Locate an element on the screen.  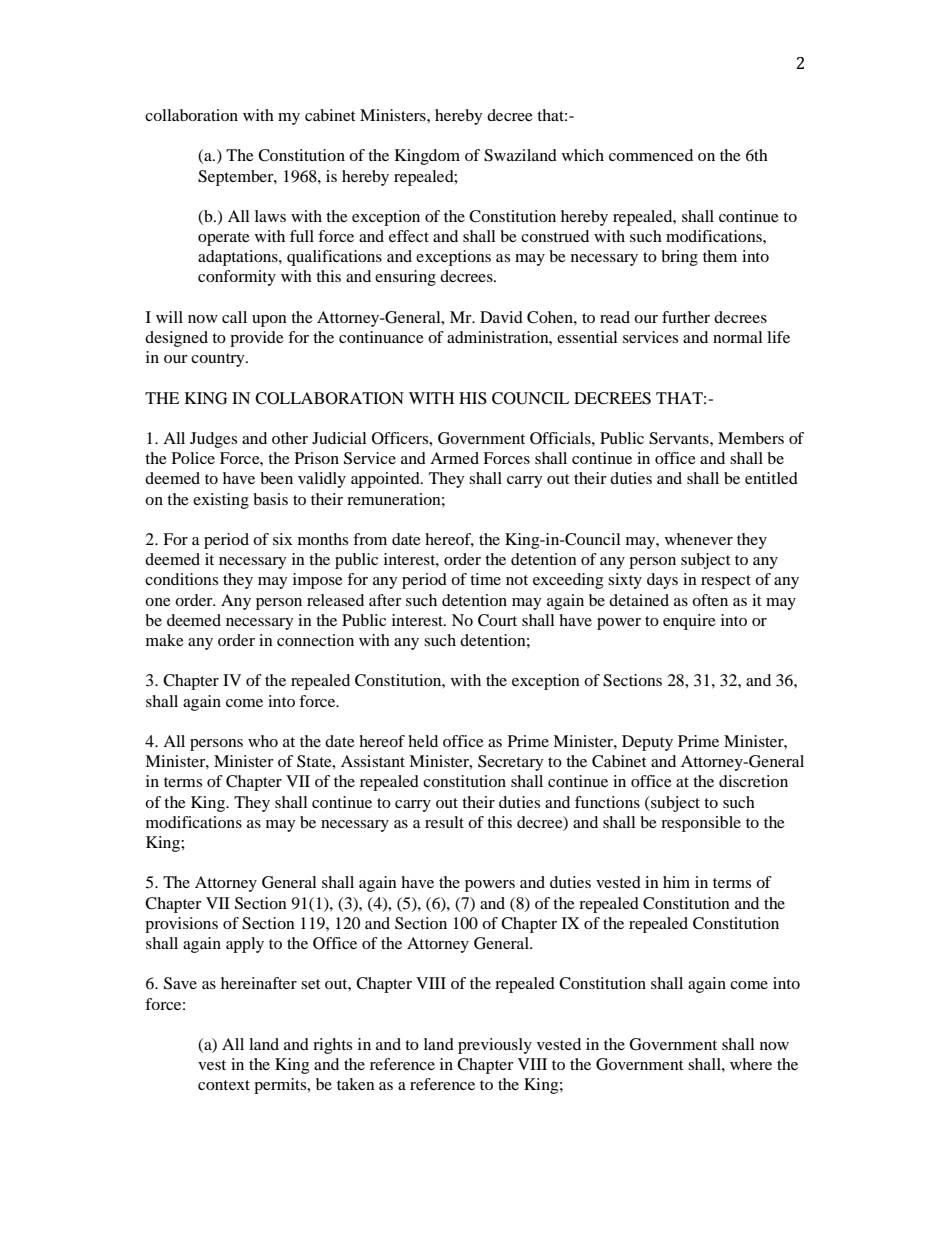
where is located at coordinates (751, 1064).
